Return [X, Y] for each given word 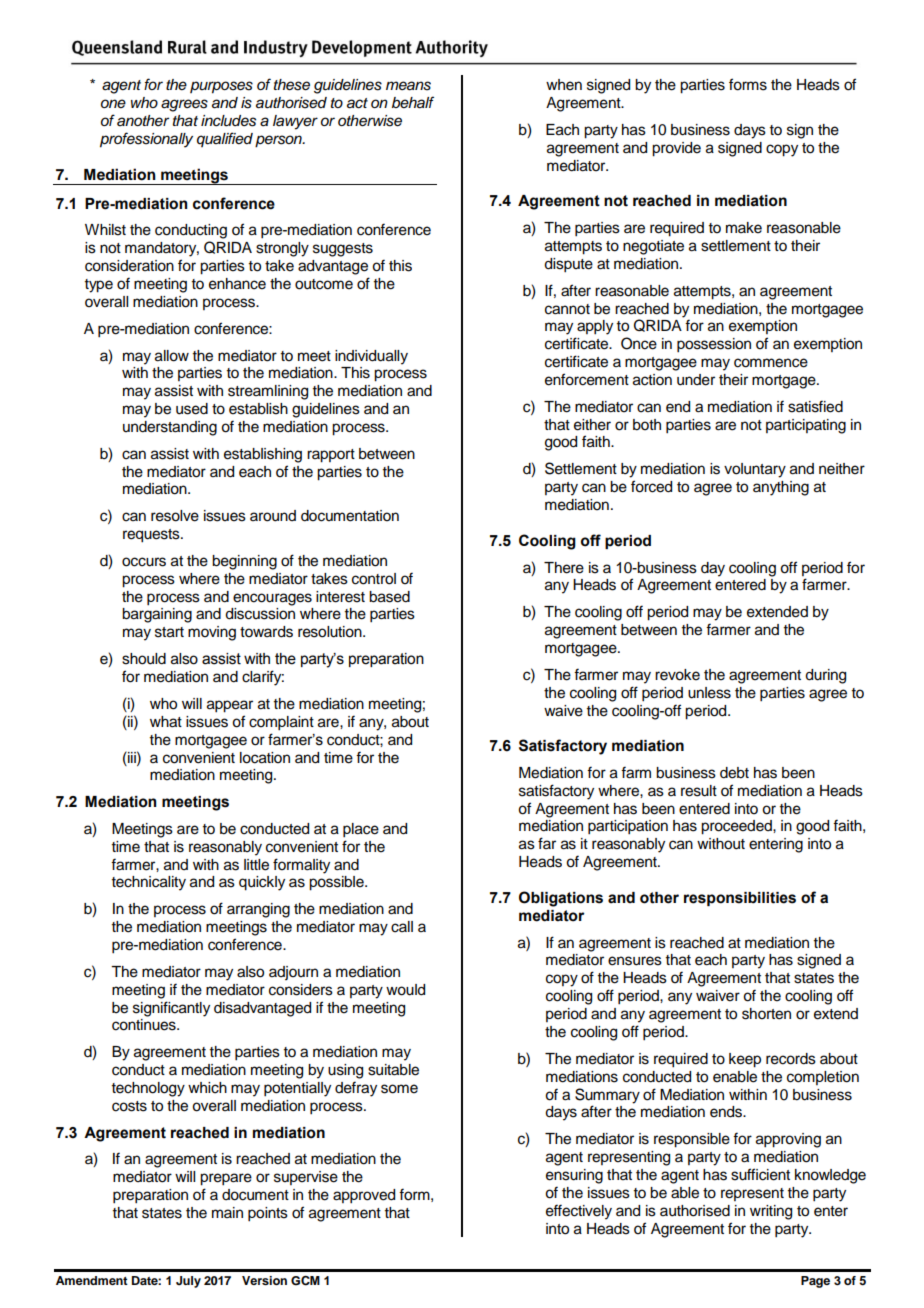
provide [676, 149]
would [405, 990]
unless [709, 693]
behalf [413, 102]
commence [771, 363]
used [192, 409]
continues [145, 1025]
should [144, 659]
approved [364, 1196]
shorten [766, 1014]
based [389, 597]
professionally [146, 140]
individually [371, 357]
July [188, 1282]
